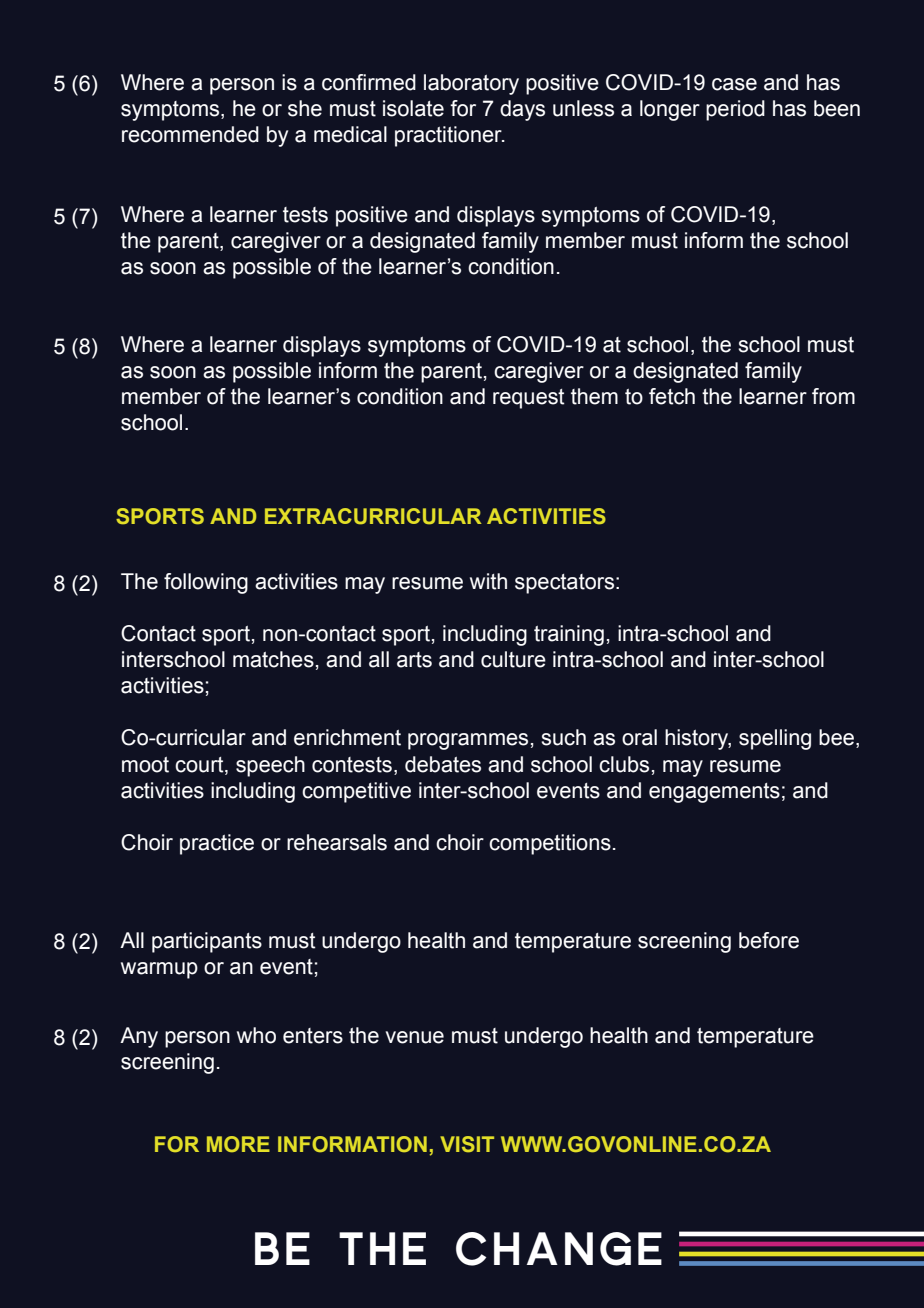 This screenshot has height=1308, width=924. What do you see at coordinates (775, 739) in the screenshot?
I see `spelling` at bounding box center [775, 739].
